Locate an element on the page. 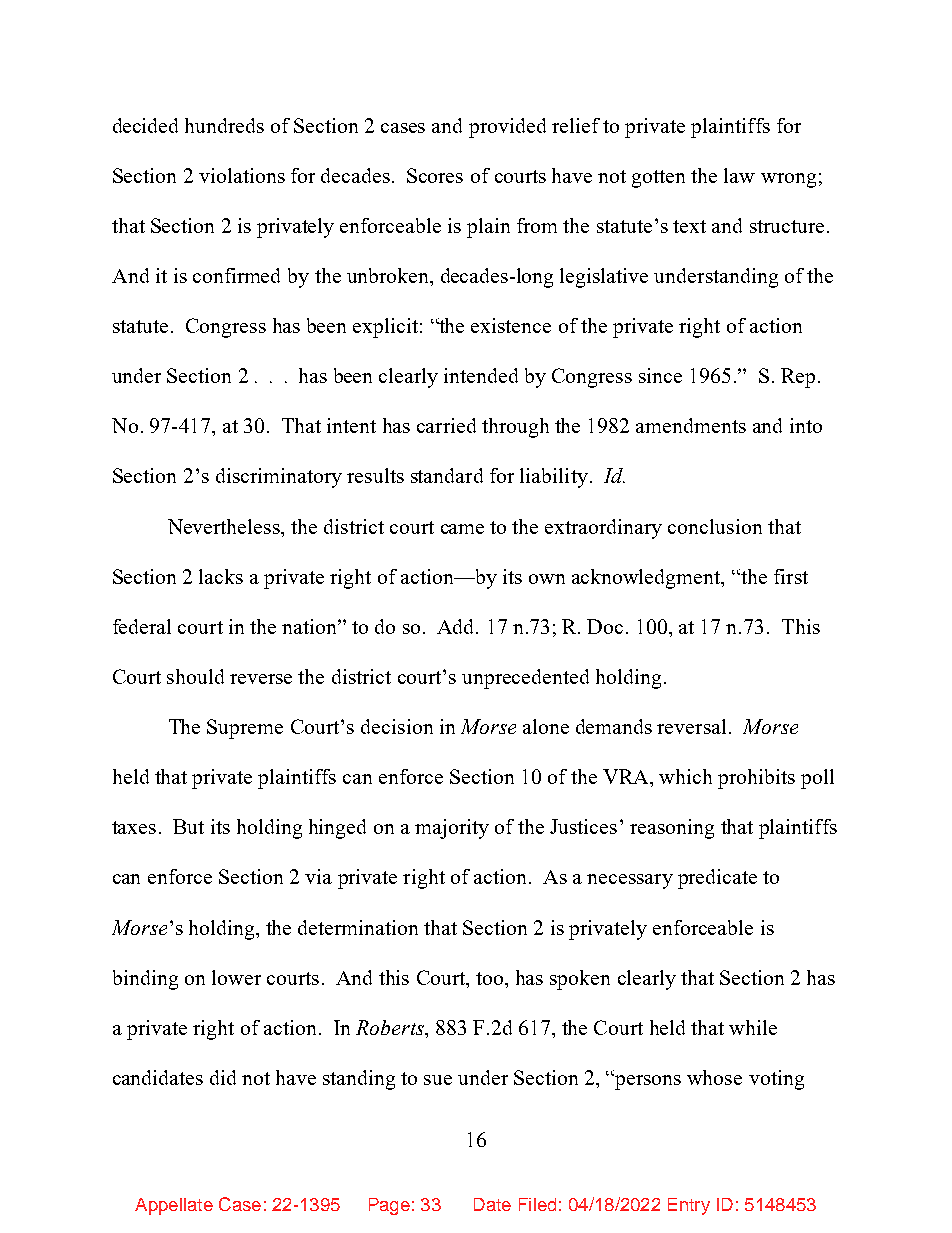 The height and width of the image is (1233, 952). predicate is located at coordinates (717, 879).
